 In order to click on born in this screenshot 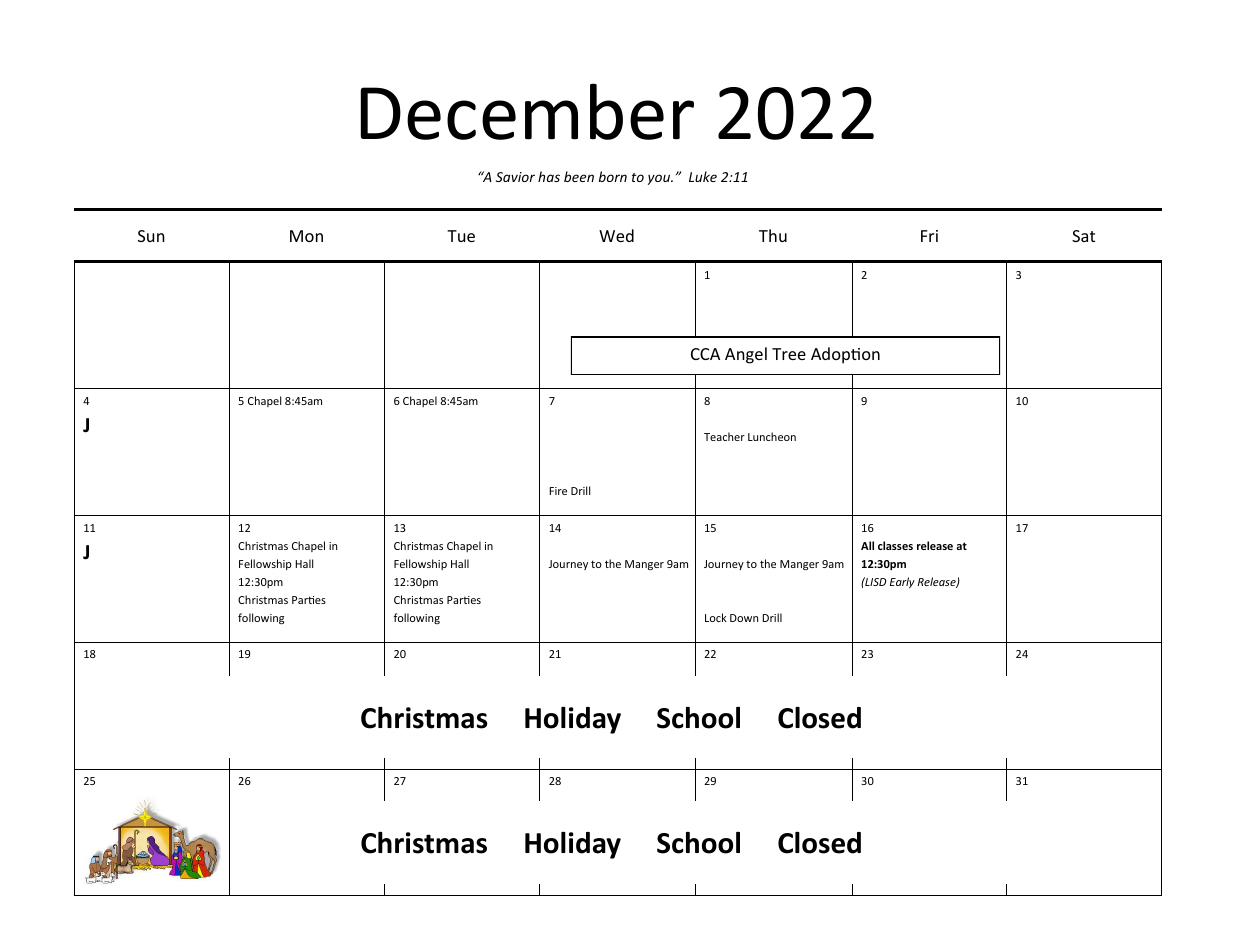, I will do `click(612, 176)`.
